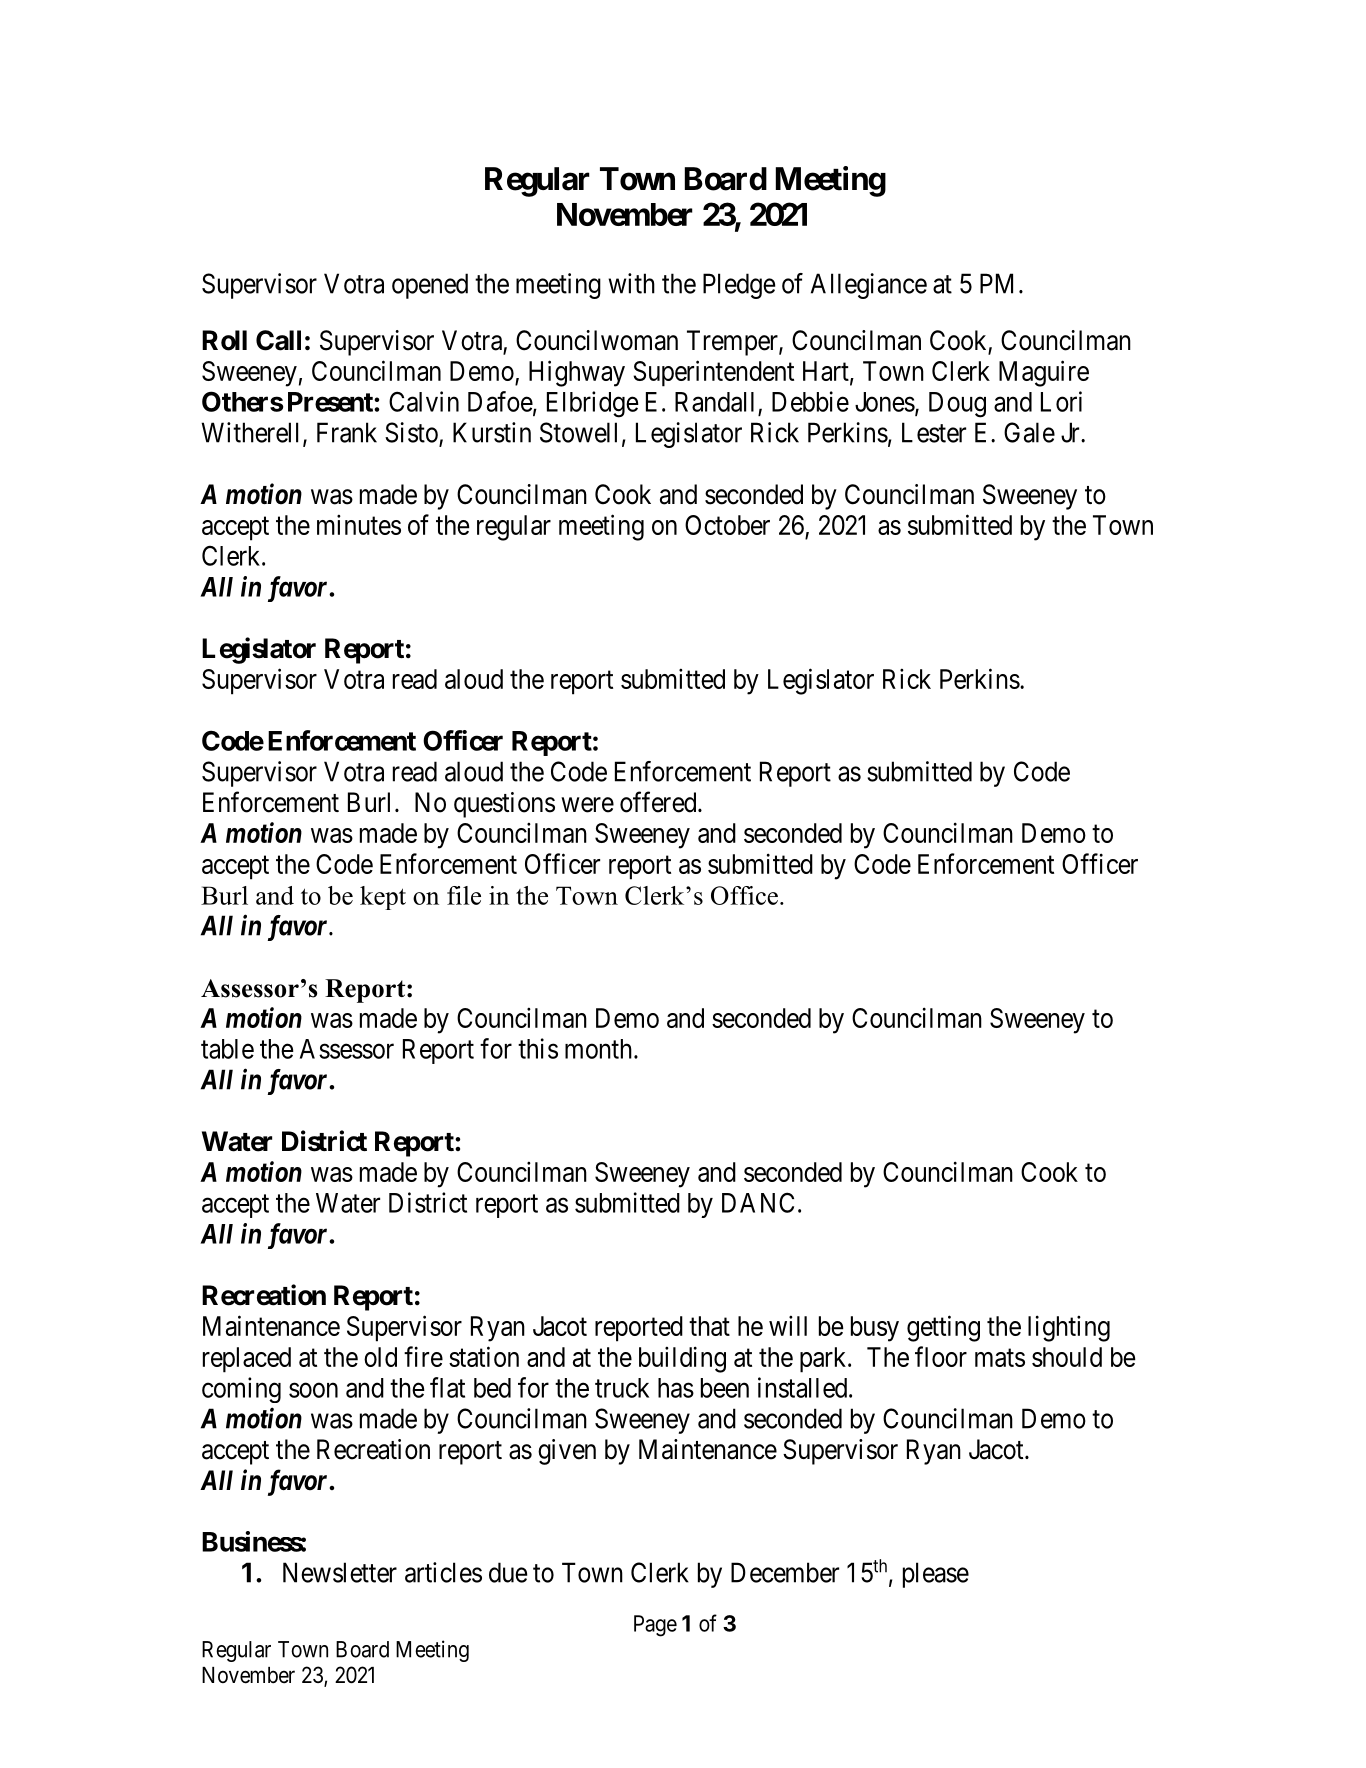  Describe the element at coordinates (383, 898) in the screenshot. I see `kept` at that location.
